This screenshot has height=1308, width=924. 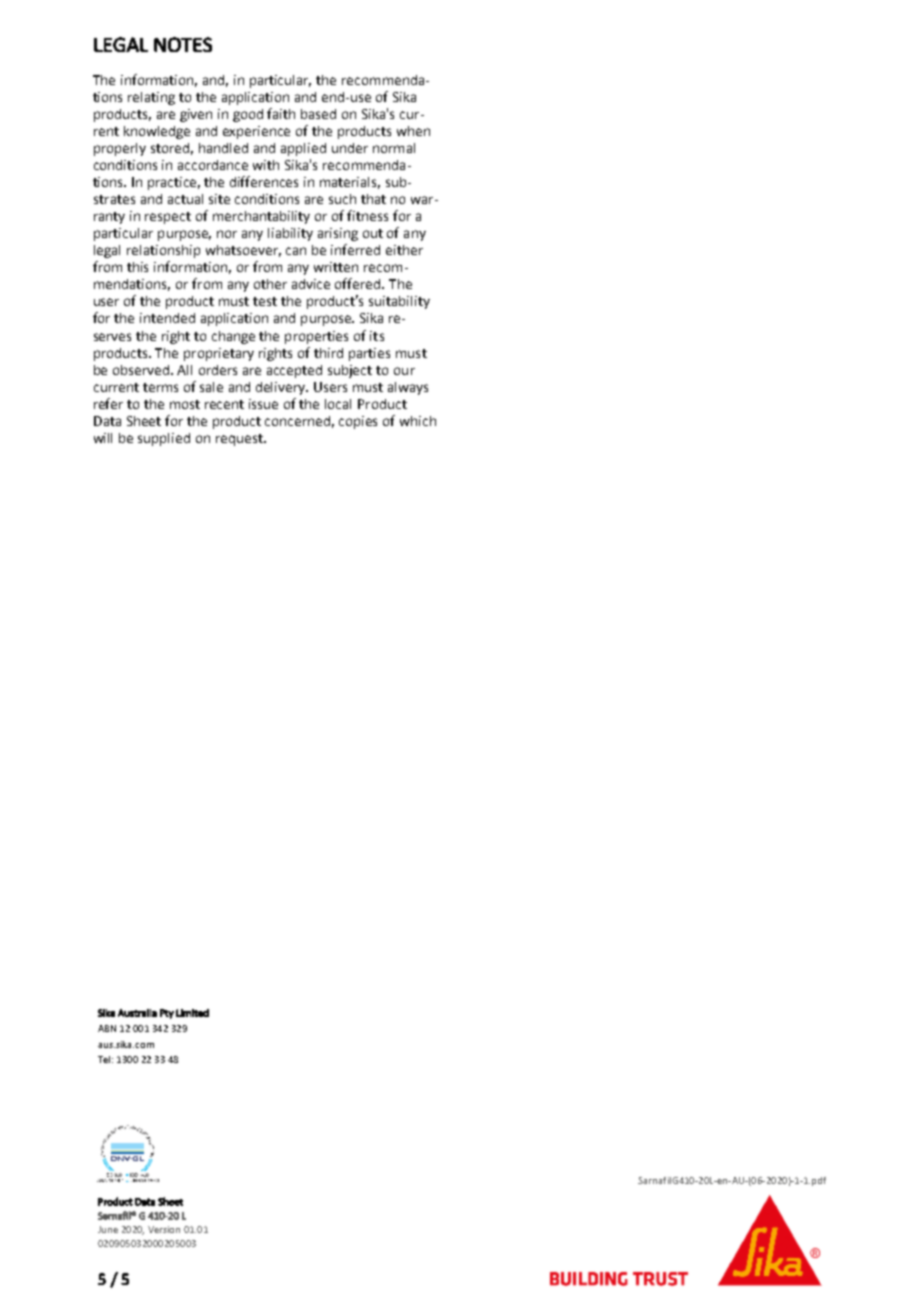 I want to click on Version, so click(x=164, y=1229).
